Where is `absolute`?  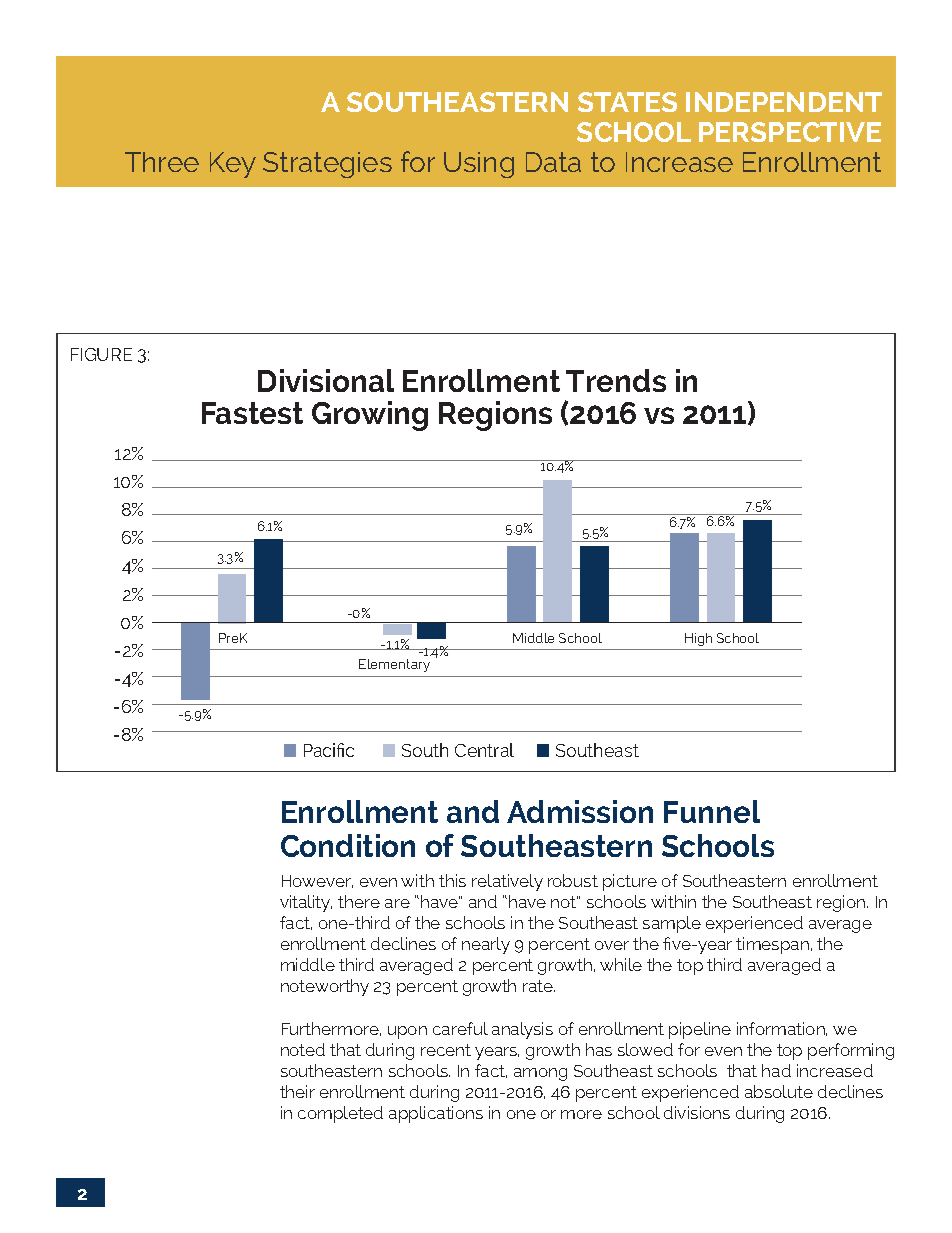 absolute is located at coordinates (779, 1091).
